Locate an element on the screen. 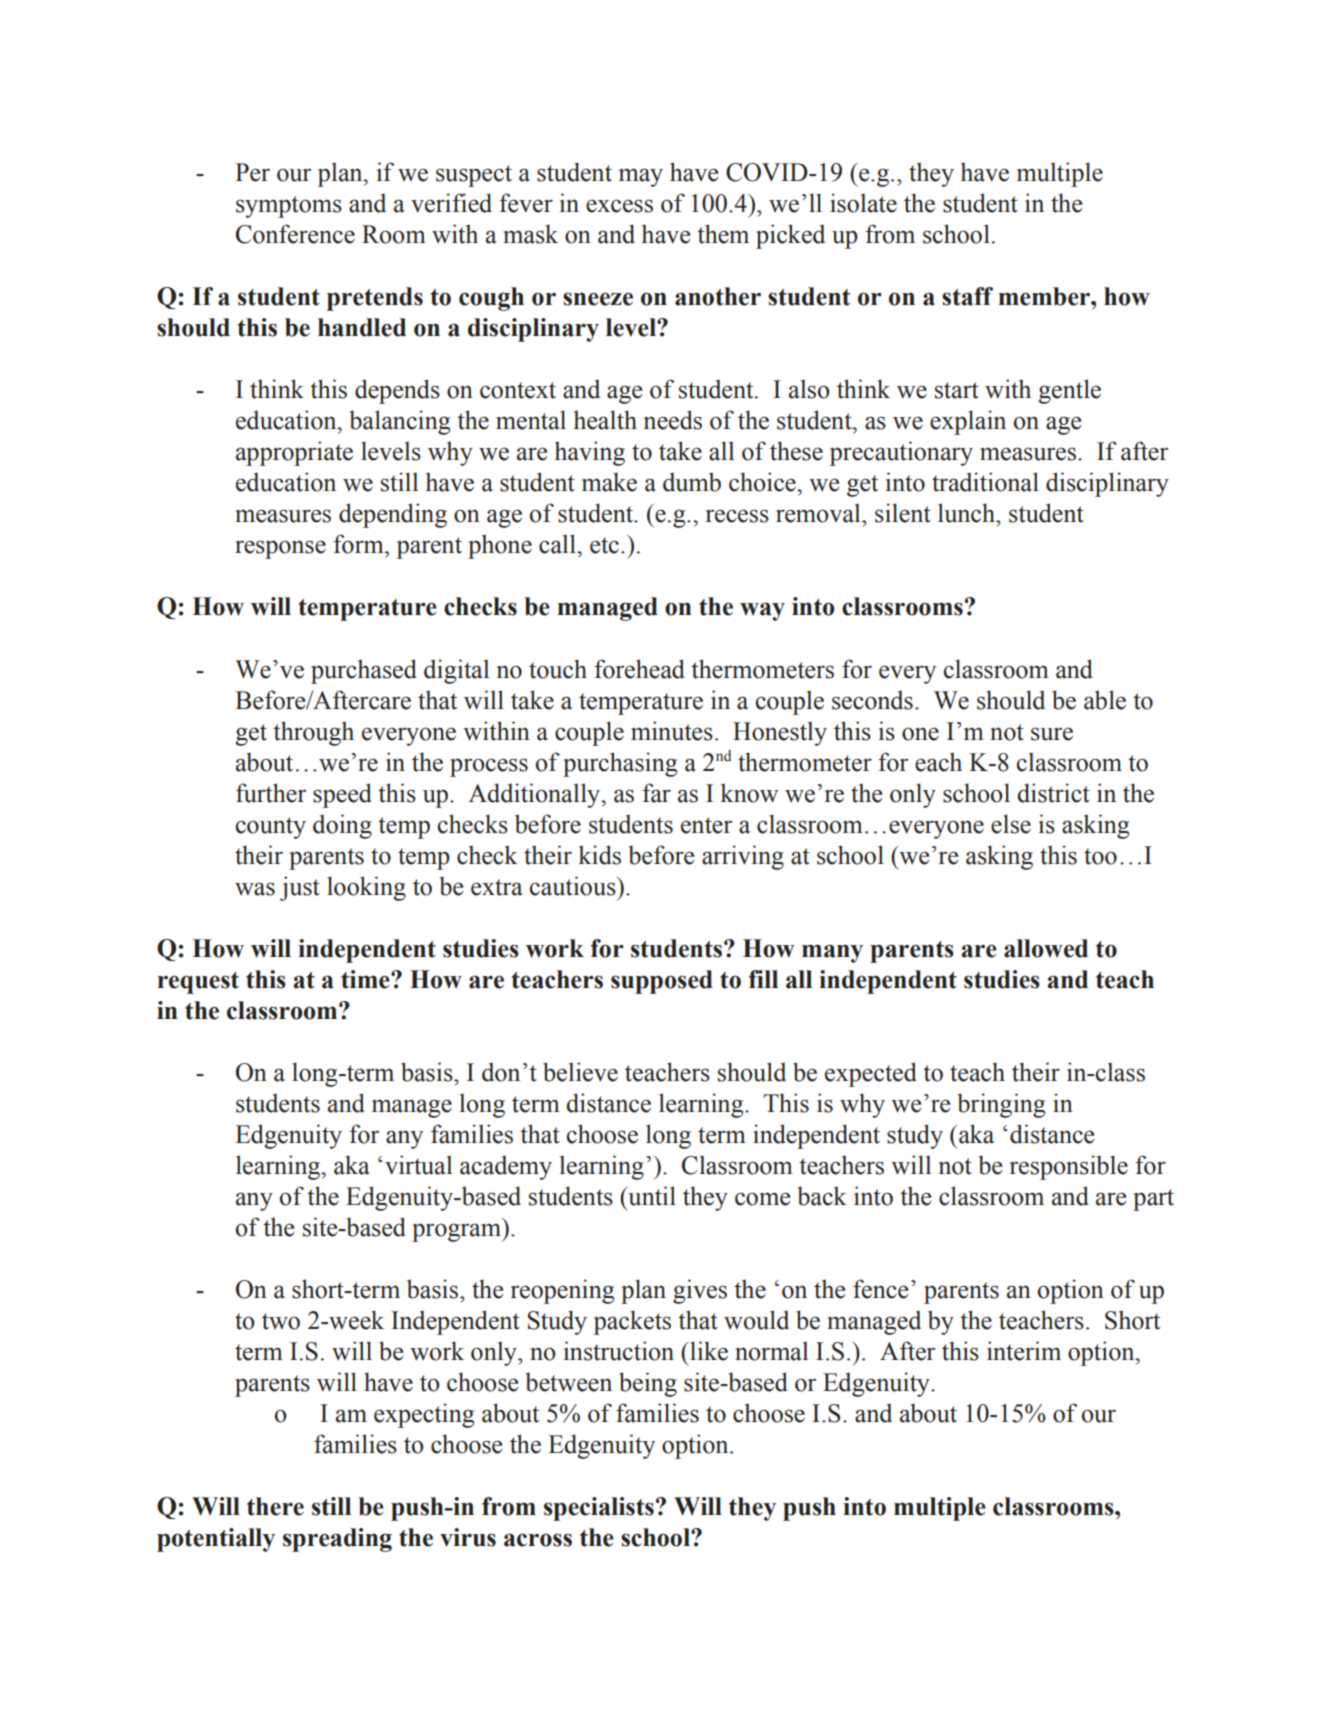 This screenshot has height=1724, width=1332. interim is located at coordinates (1024, 1351).
